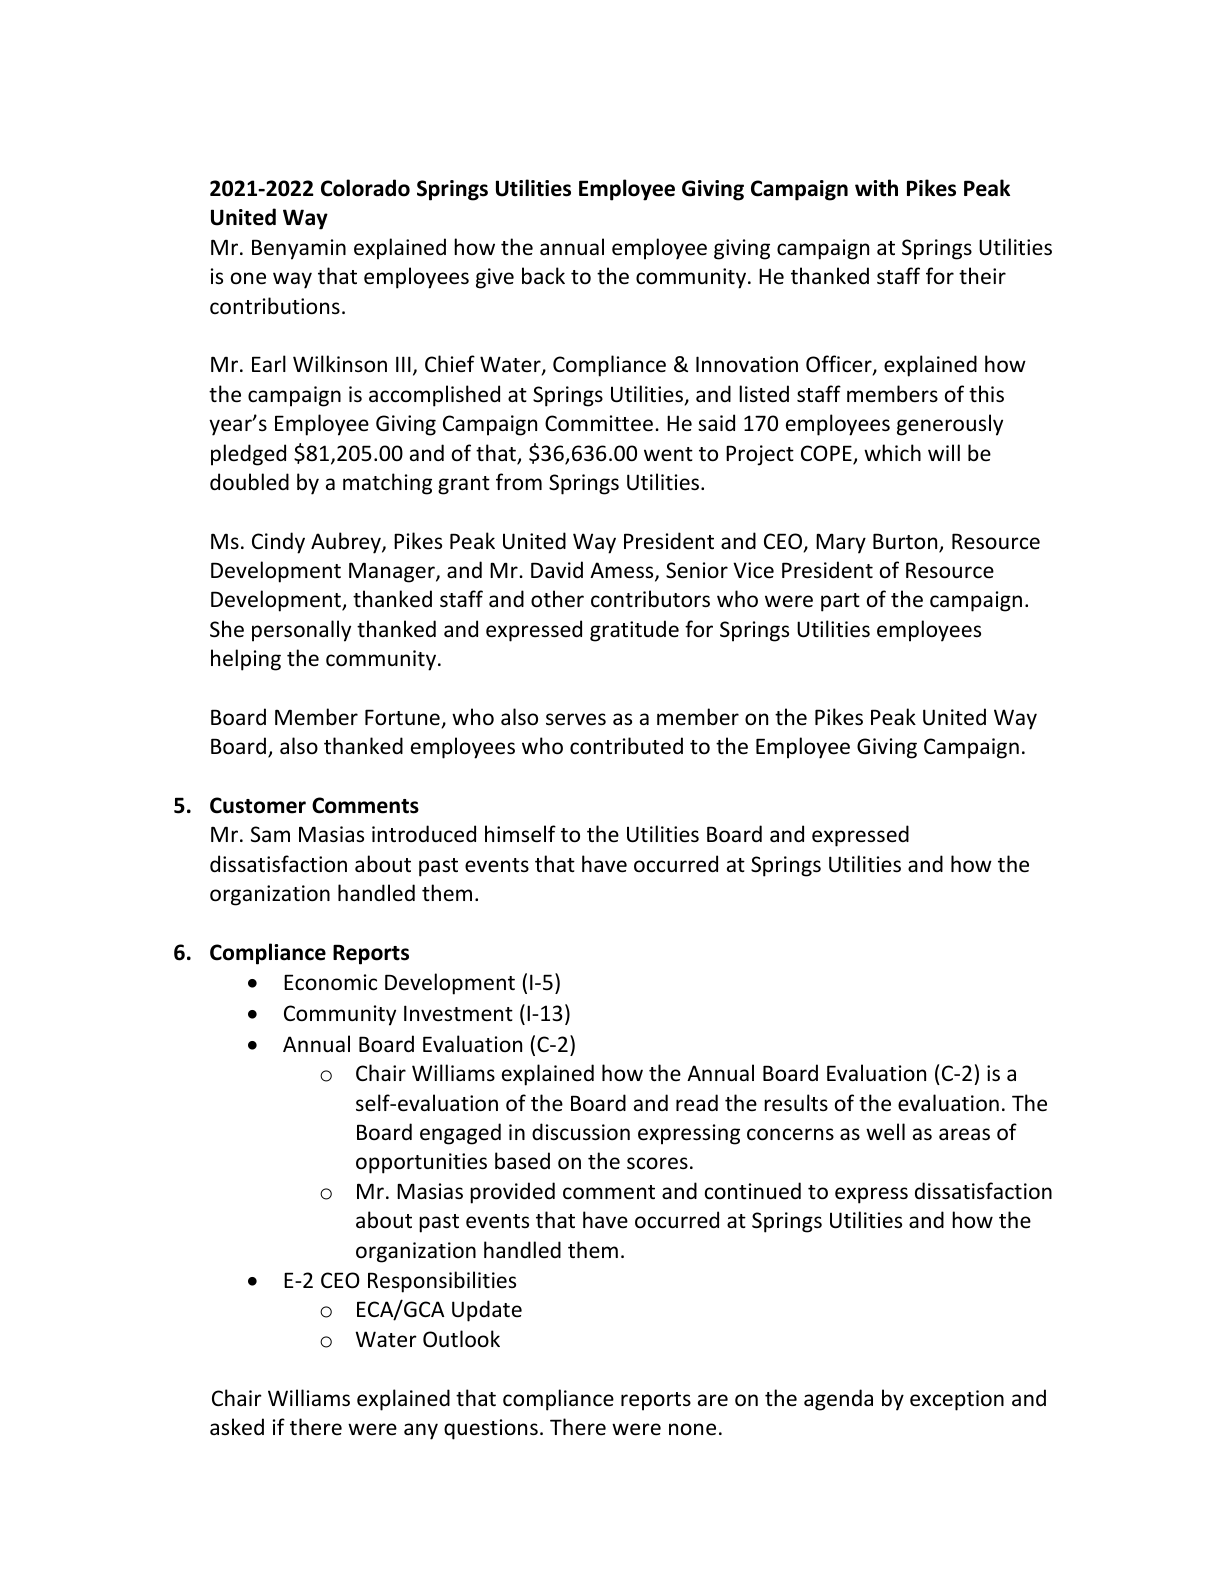 Image resolution: width=1227 pixels, height=1588 pixels. Describe the element at coordinates (270, 834) in the document. I see `Sam` at that location.
